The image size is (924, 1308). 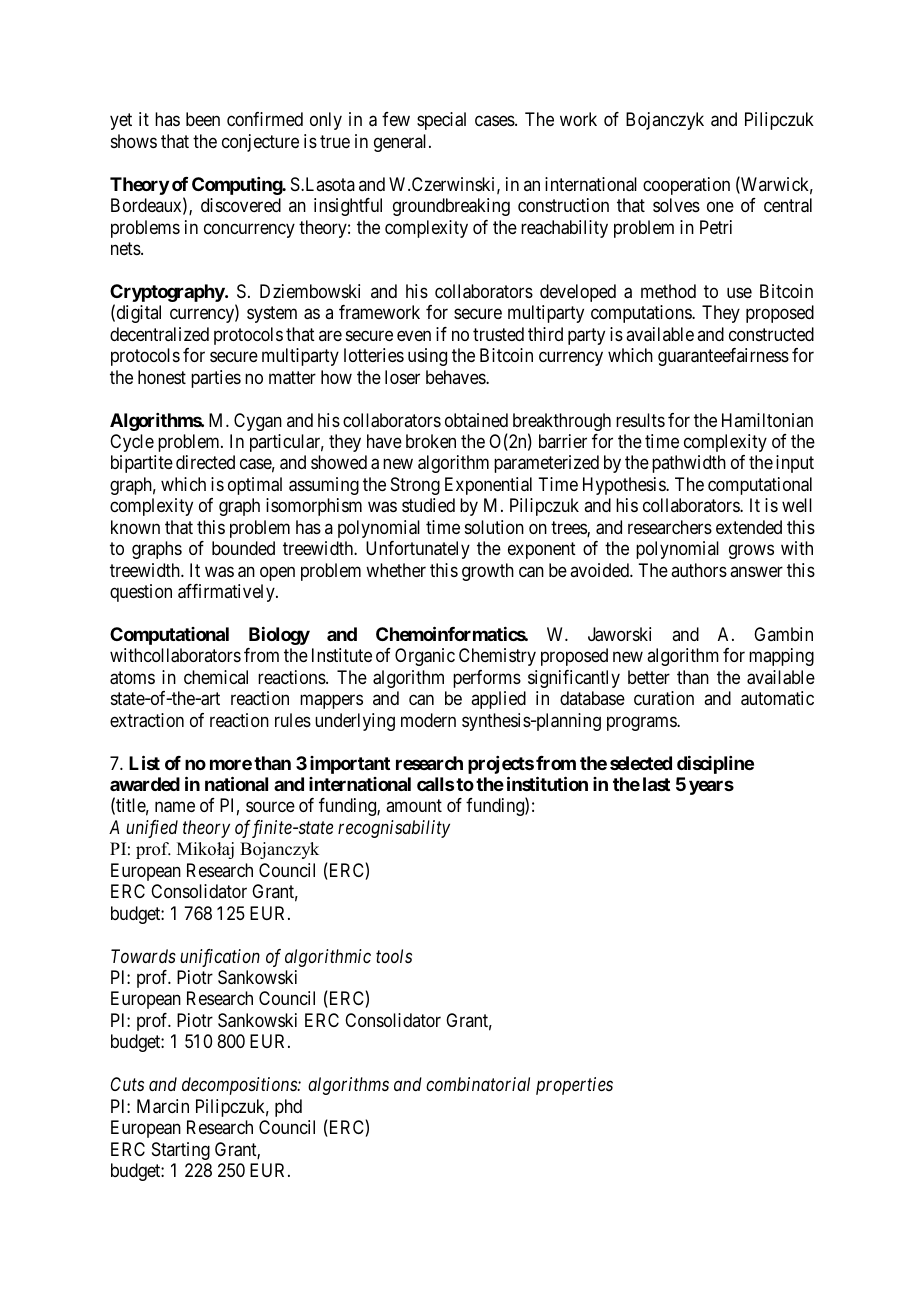 I want to click on cooperation, so click(x=686, y=186).
